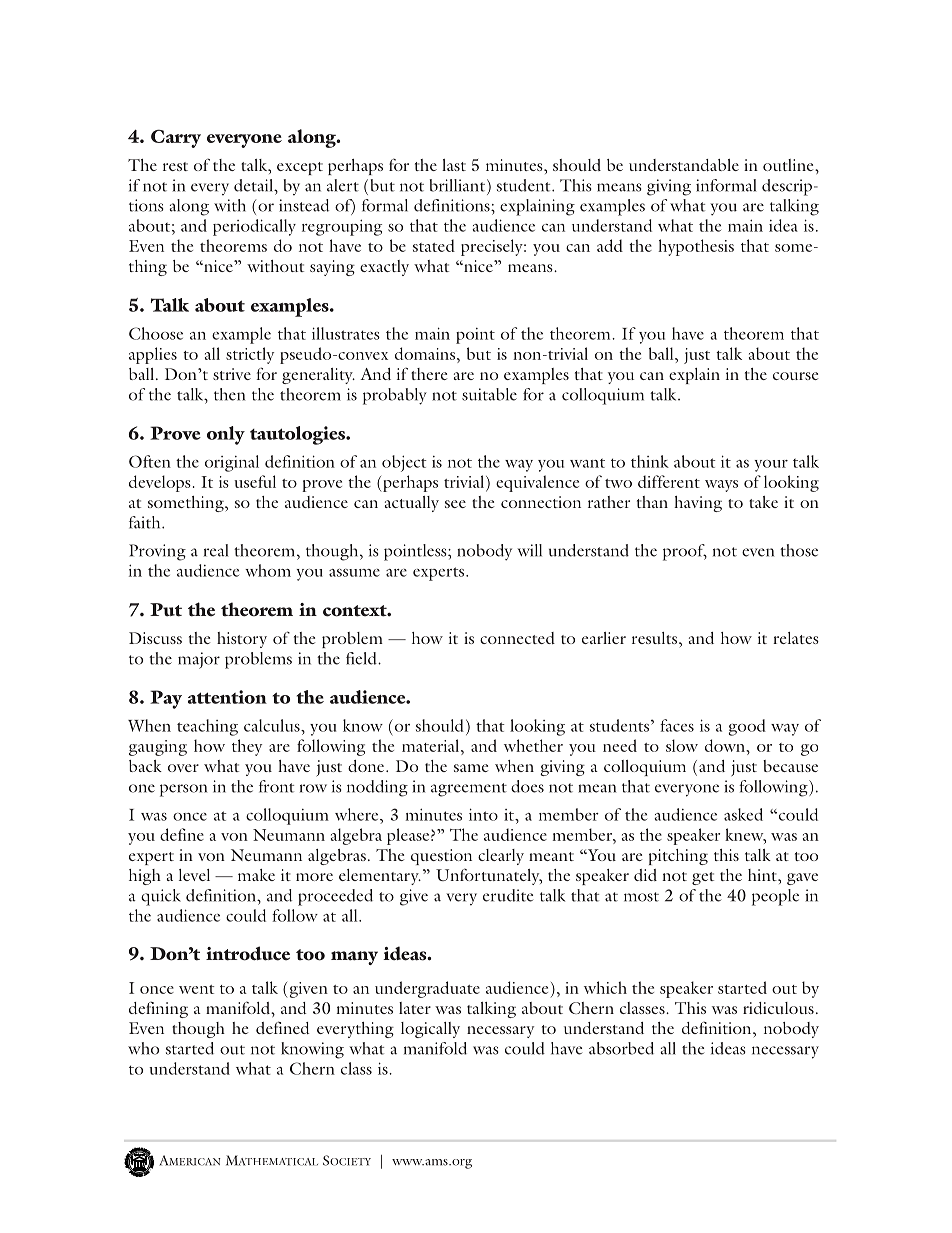 The height and width of the page is (1233, 952). Describe the element at coordinates (454, 165) in the page. I see `last` at that location.
